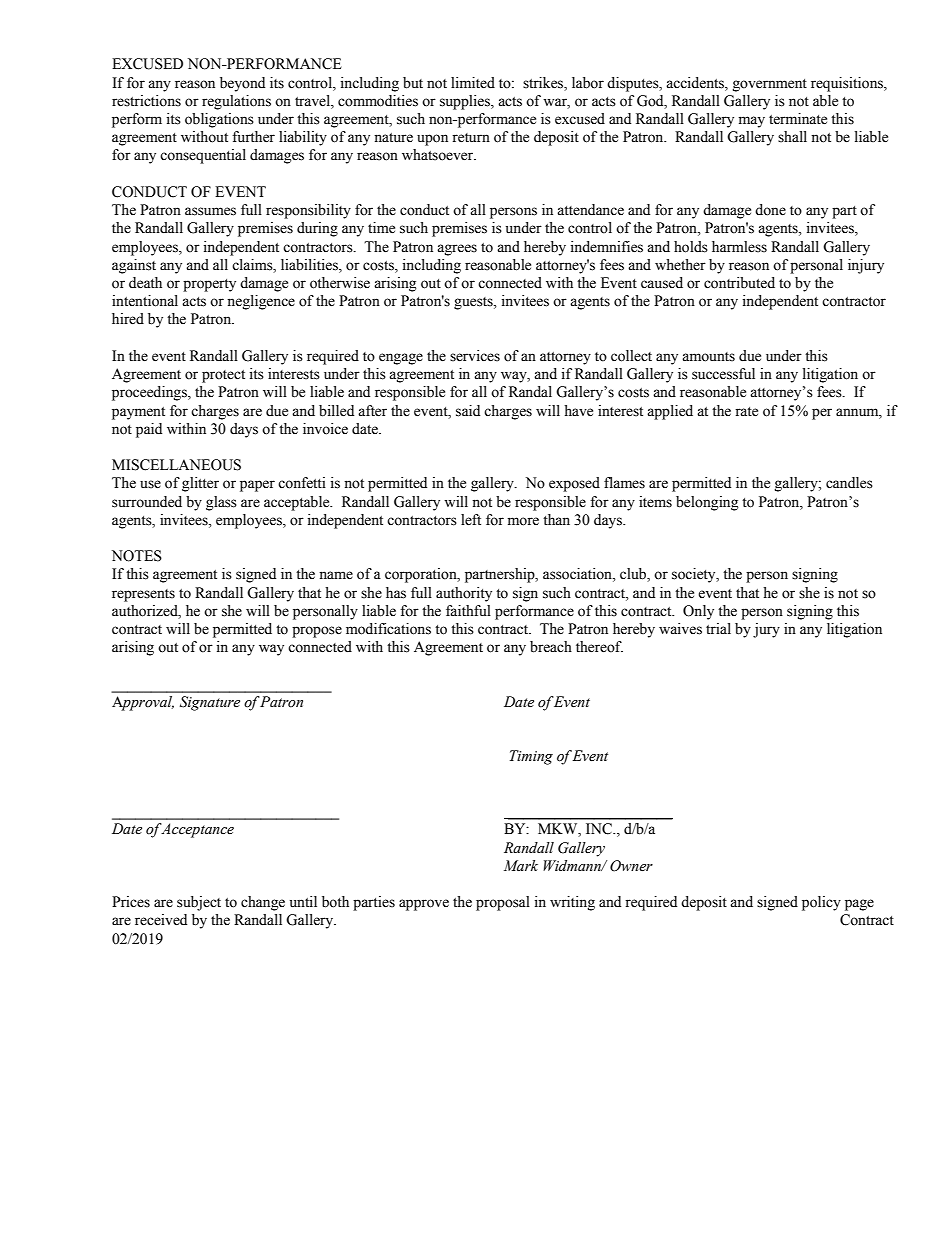  What do you see at coordinates (219, 120) in the screenshot?
I see `obligations` at bounding box center [219, 120].
